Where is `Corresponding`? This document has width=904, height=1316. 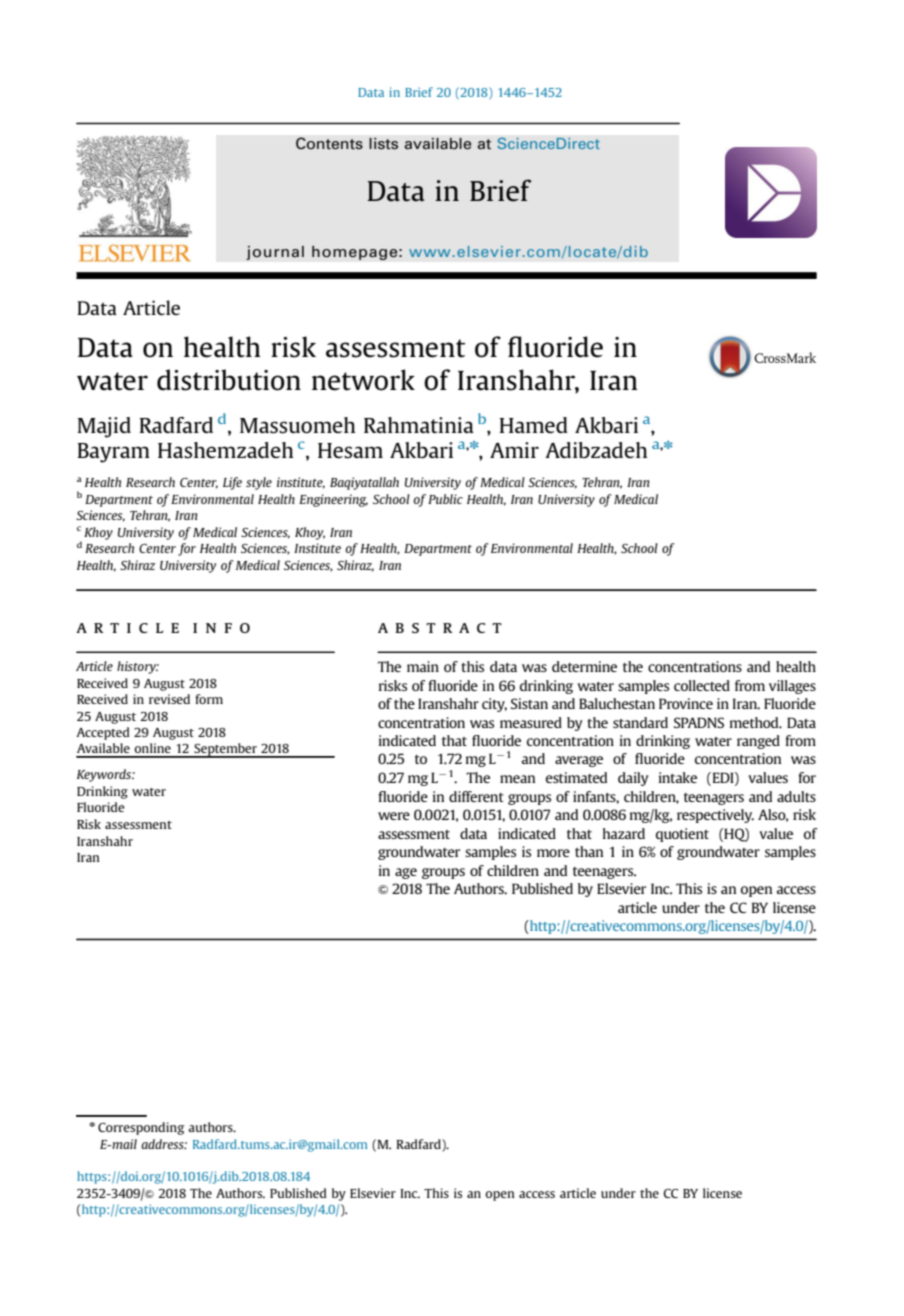 Corresponding is located at coordinates (141, 1128).
